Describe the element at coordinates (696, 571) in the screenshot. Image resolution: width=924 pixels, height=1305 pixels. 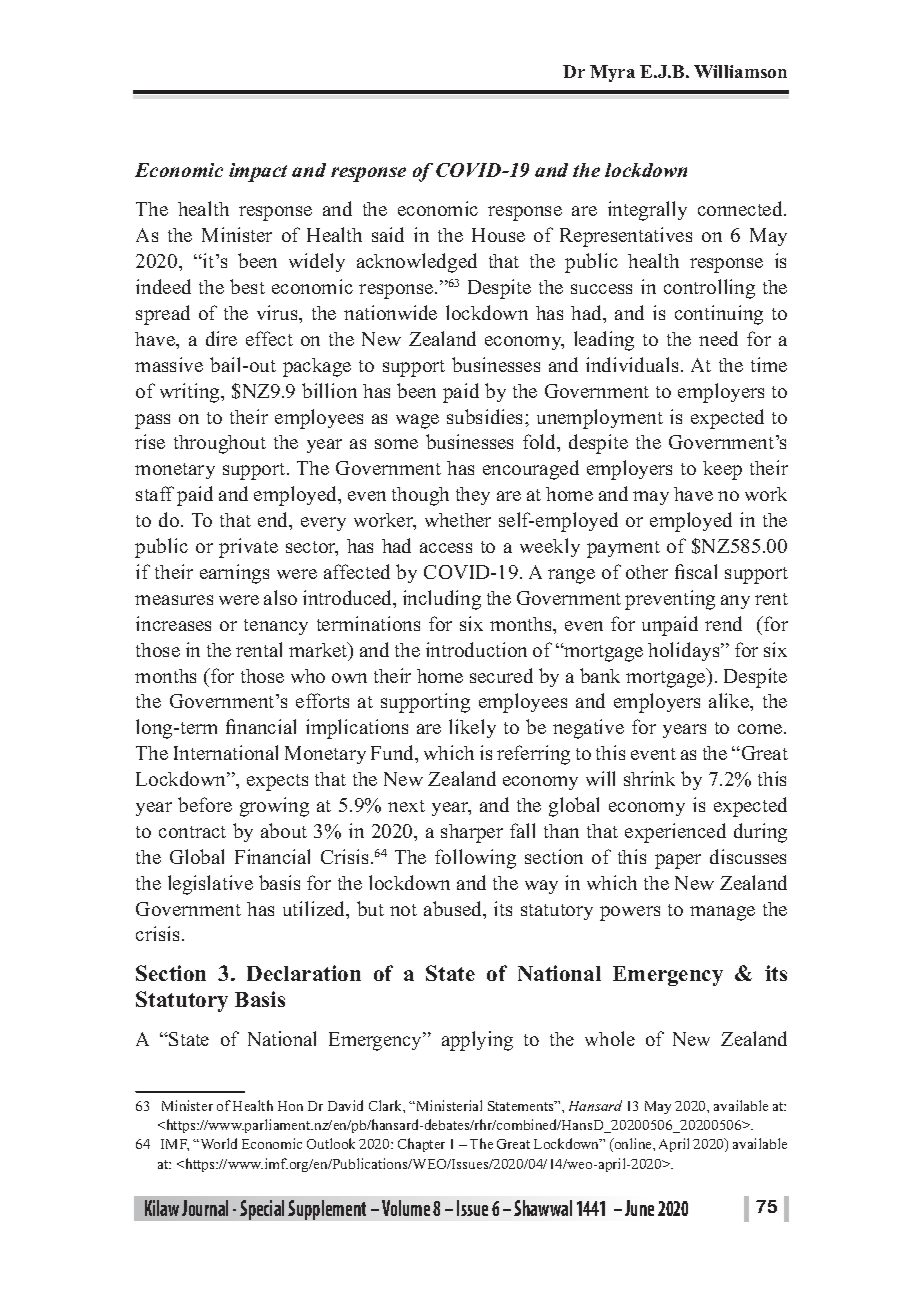
I see `fiscal` at that location.
